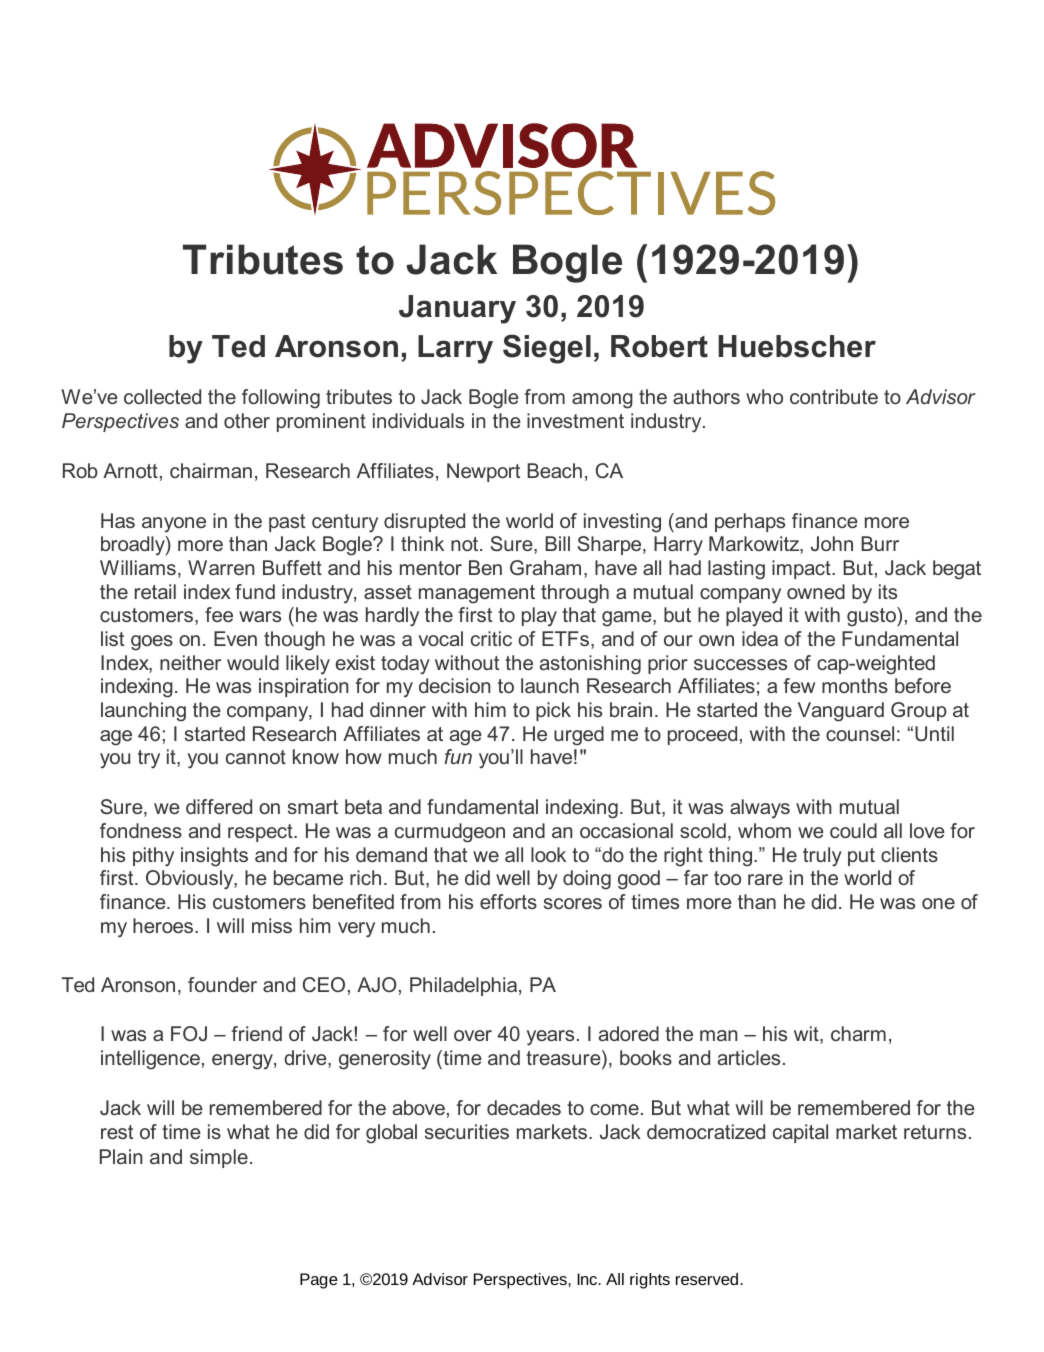 Image resolution: width=1044 pixels, height=1352 pixels. I want to click on heroes, so click(163, 925).
